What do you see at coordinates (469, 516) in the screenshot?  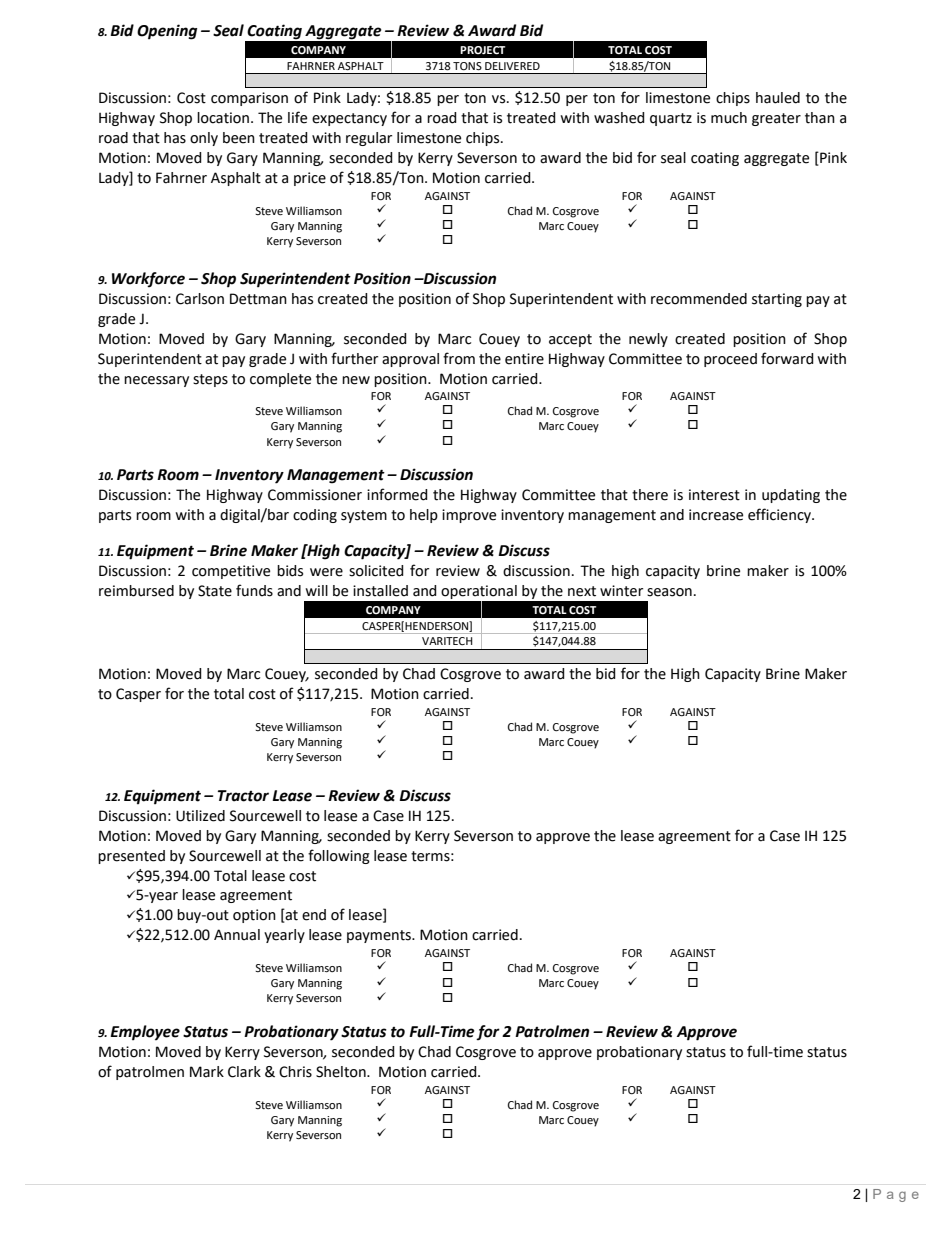 I see `improve` at bounding box center [469, 516].
